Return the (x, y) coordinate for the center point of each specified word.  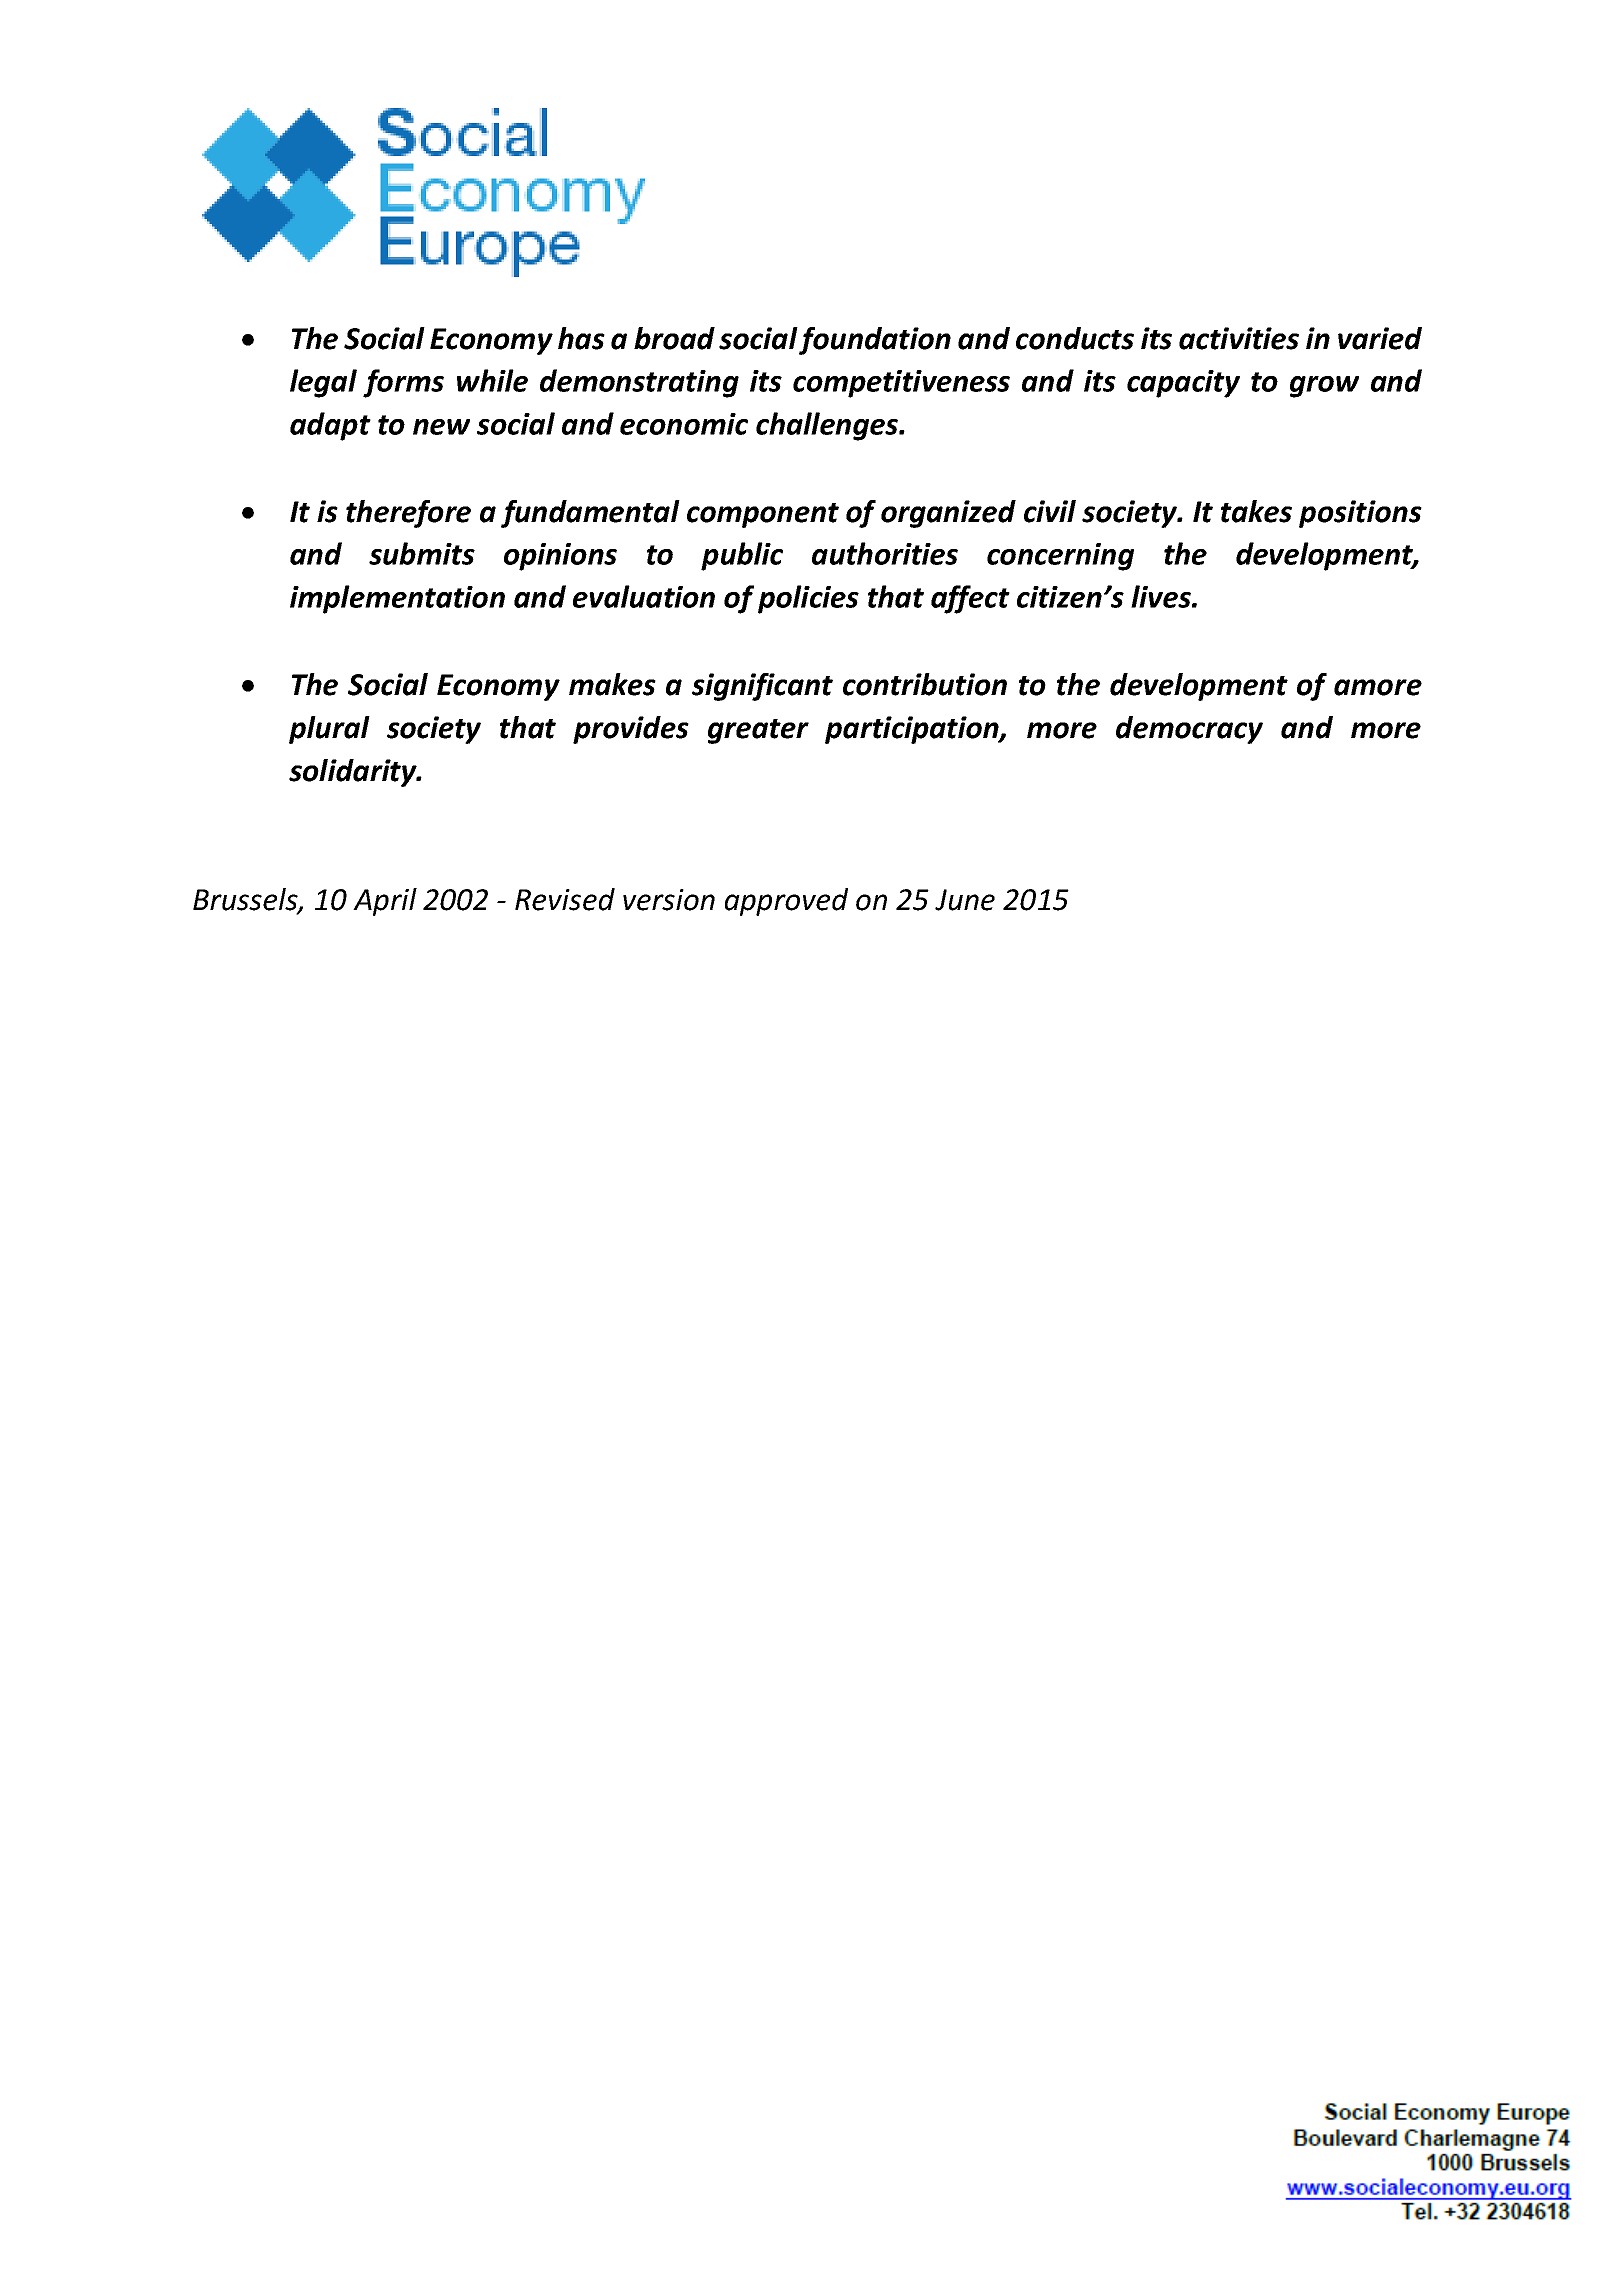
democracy (1189, 730)
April (385, 902)
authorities (885, 553)
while (492, 380)
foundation (875, 341)
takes (1256, 511)
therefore (408, 514)
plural (329, 730)
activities (1239, 338)
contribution (925, 684)
